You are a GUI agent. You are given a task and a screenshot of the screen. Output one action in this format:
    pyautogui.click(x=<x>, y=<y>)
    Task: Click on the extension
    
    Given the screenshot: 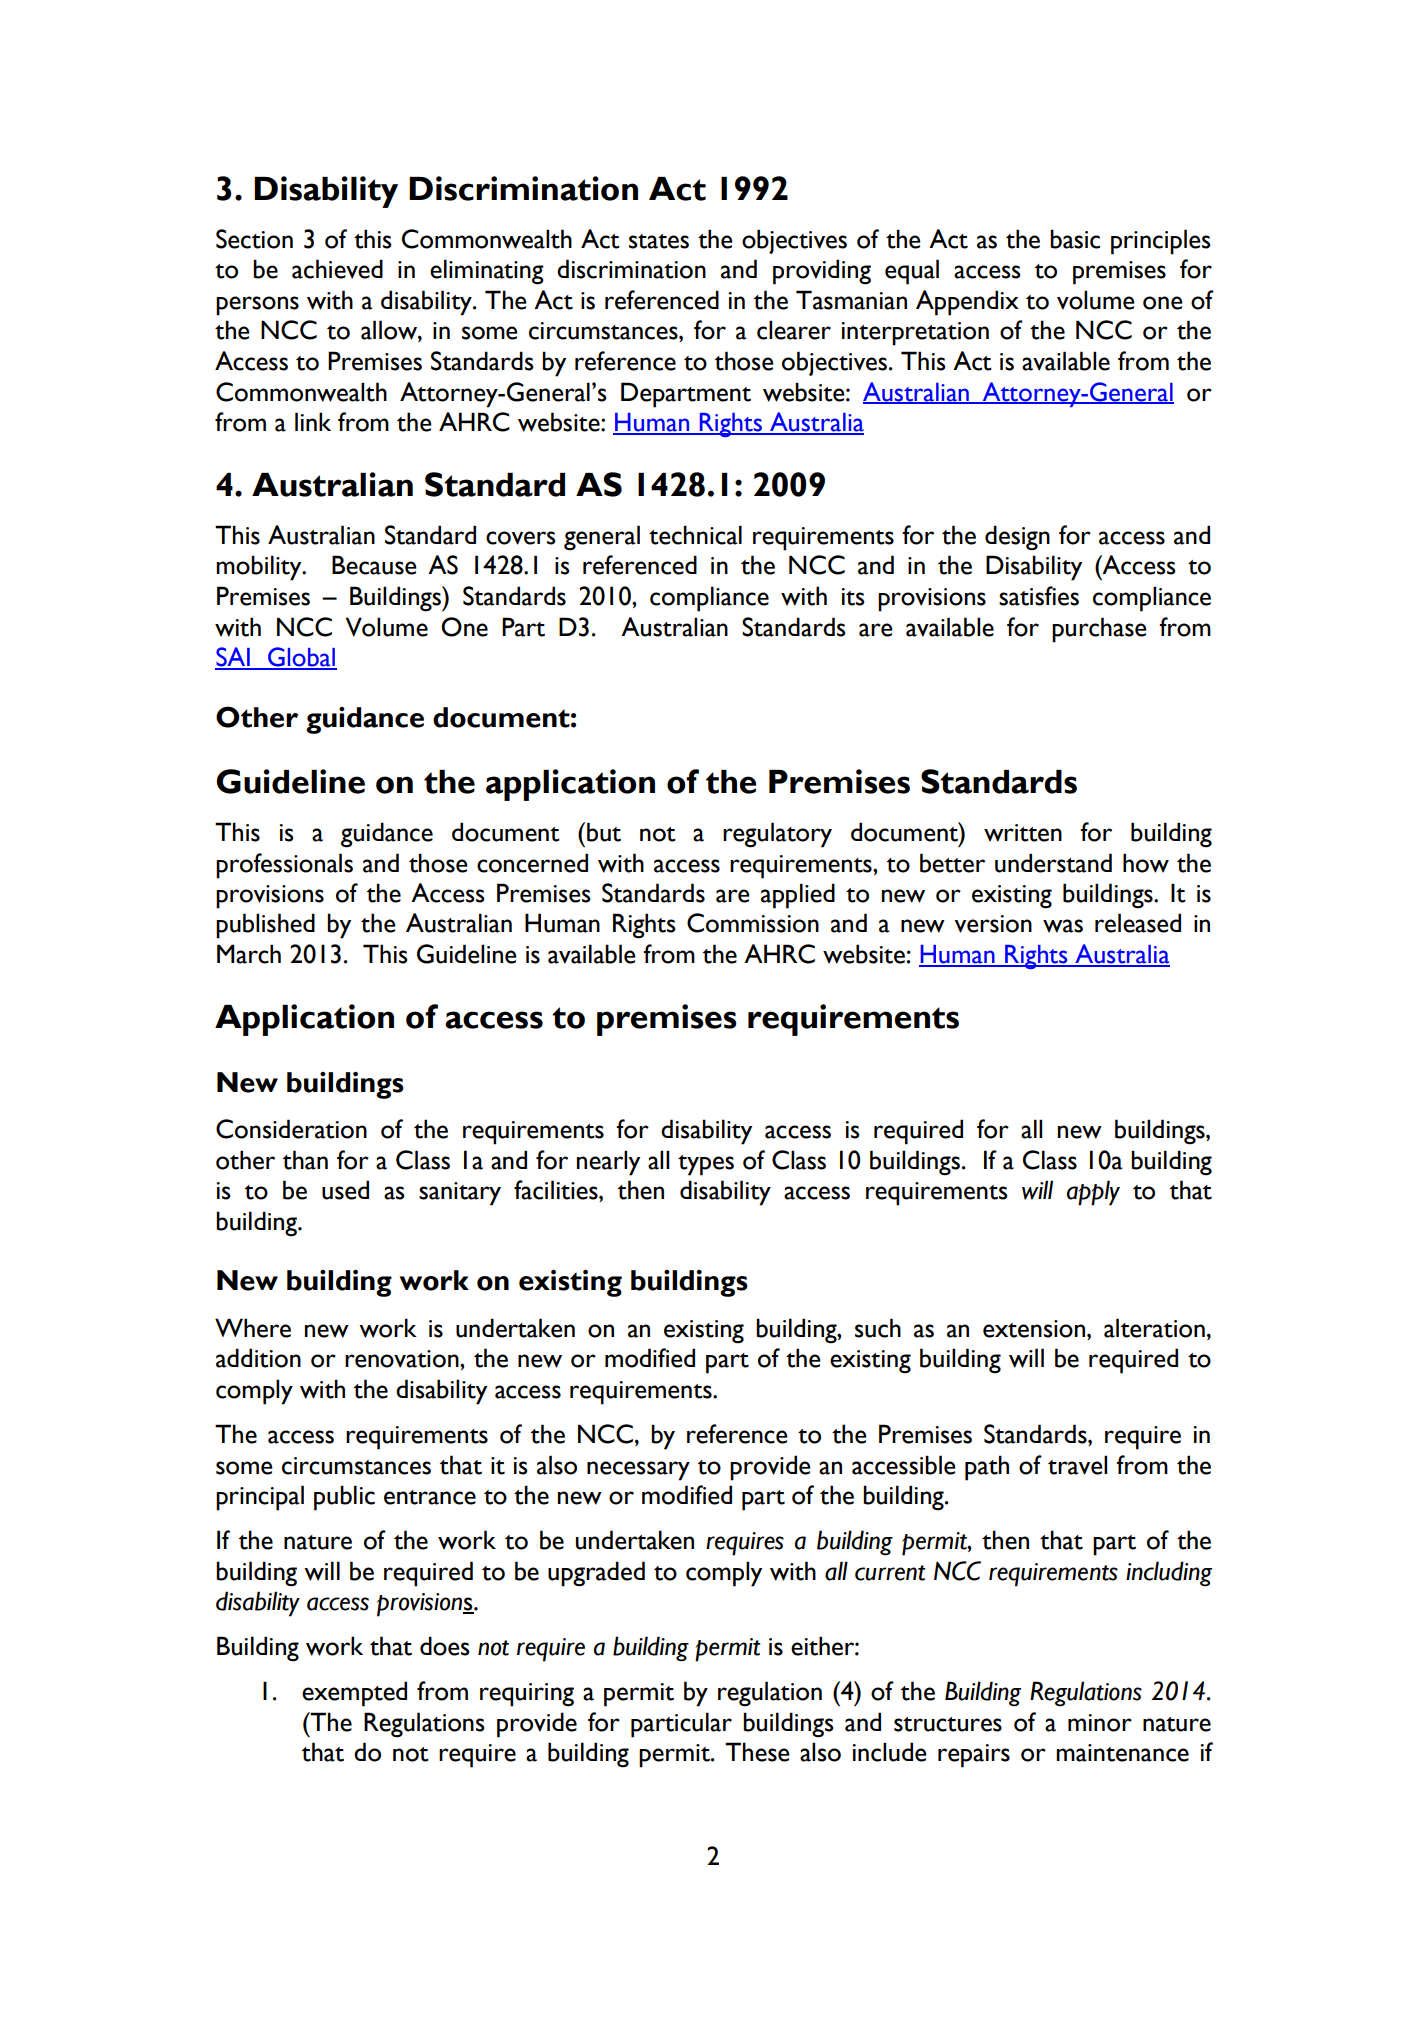 What is the action you would take?
    pyautogui.click(x=1035, y=1329)
